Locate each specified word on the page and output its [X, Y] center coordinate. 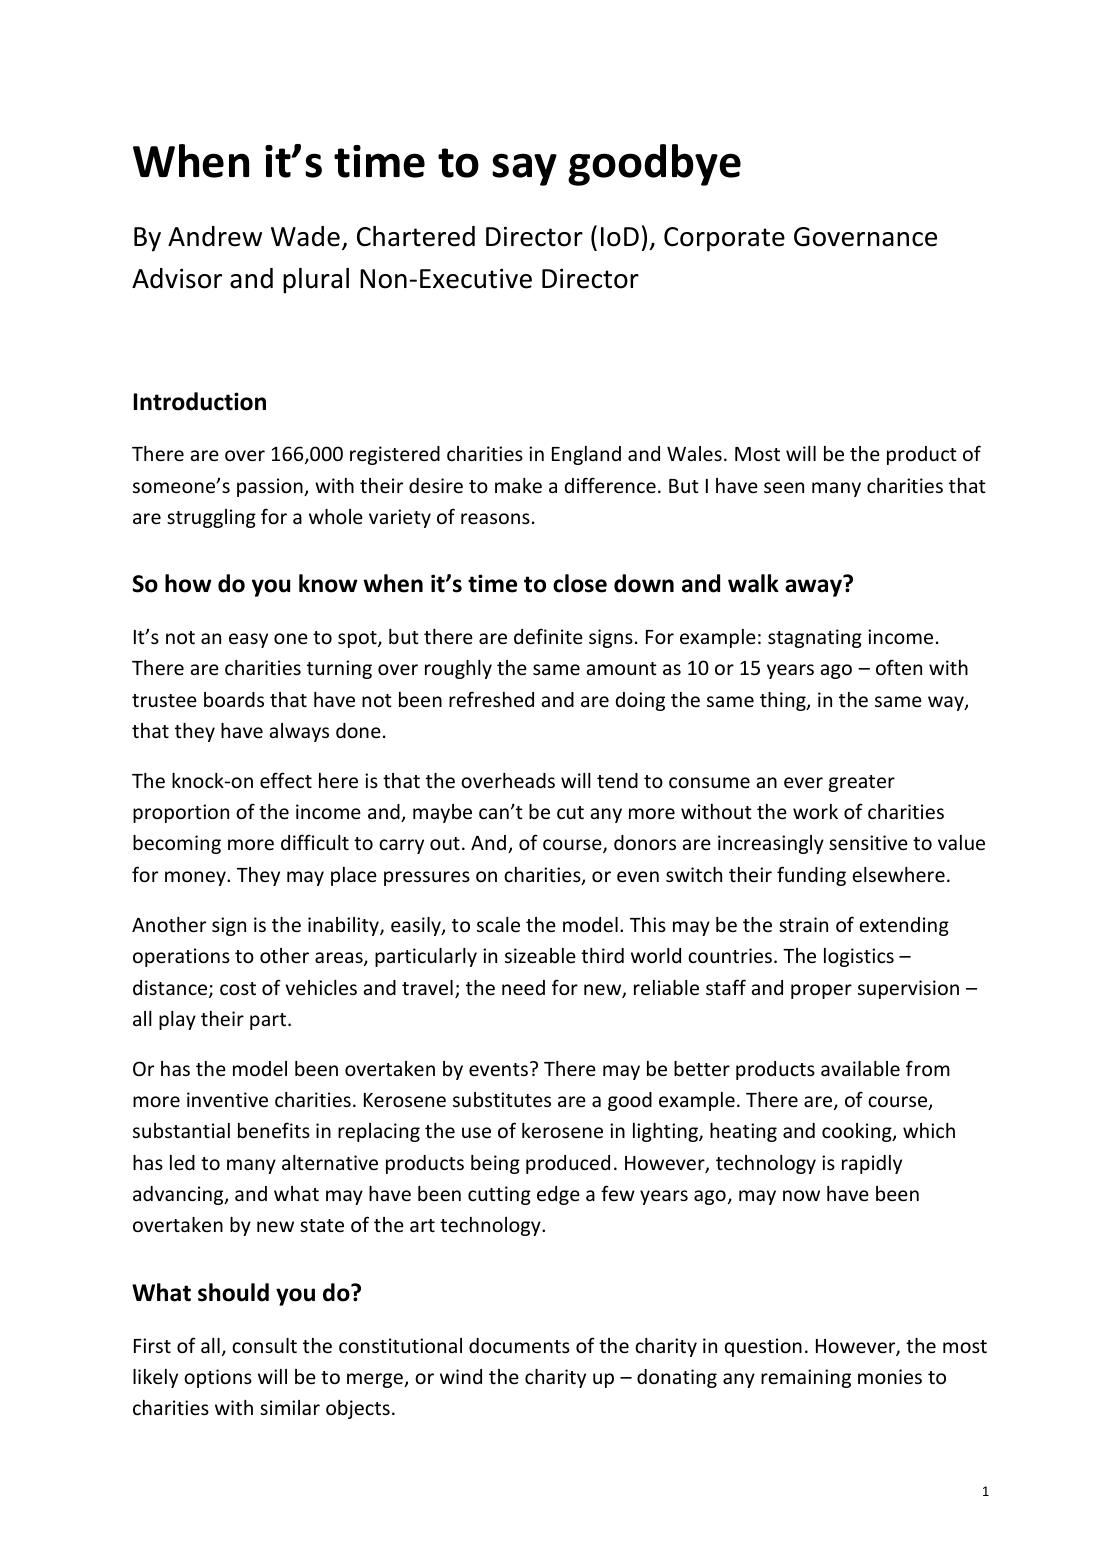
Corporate [724, 239]
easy [248, 640]
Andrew [215, 236]
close [580, 583]
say [524, 169]
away [813, 588]
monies [890, 1376]
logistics [859, 957]
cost [238, 988]
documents [519, 1345]
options [218, 1378]
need [523, 987]
